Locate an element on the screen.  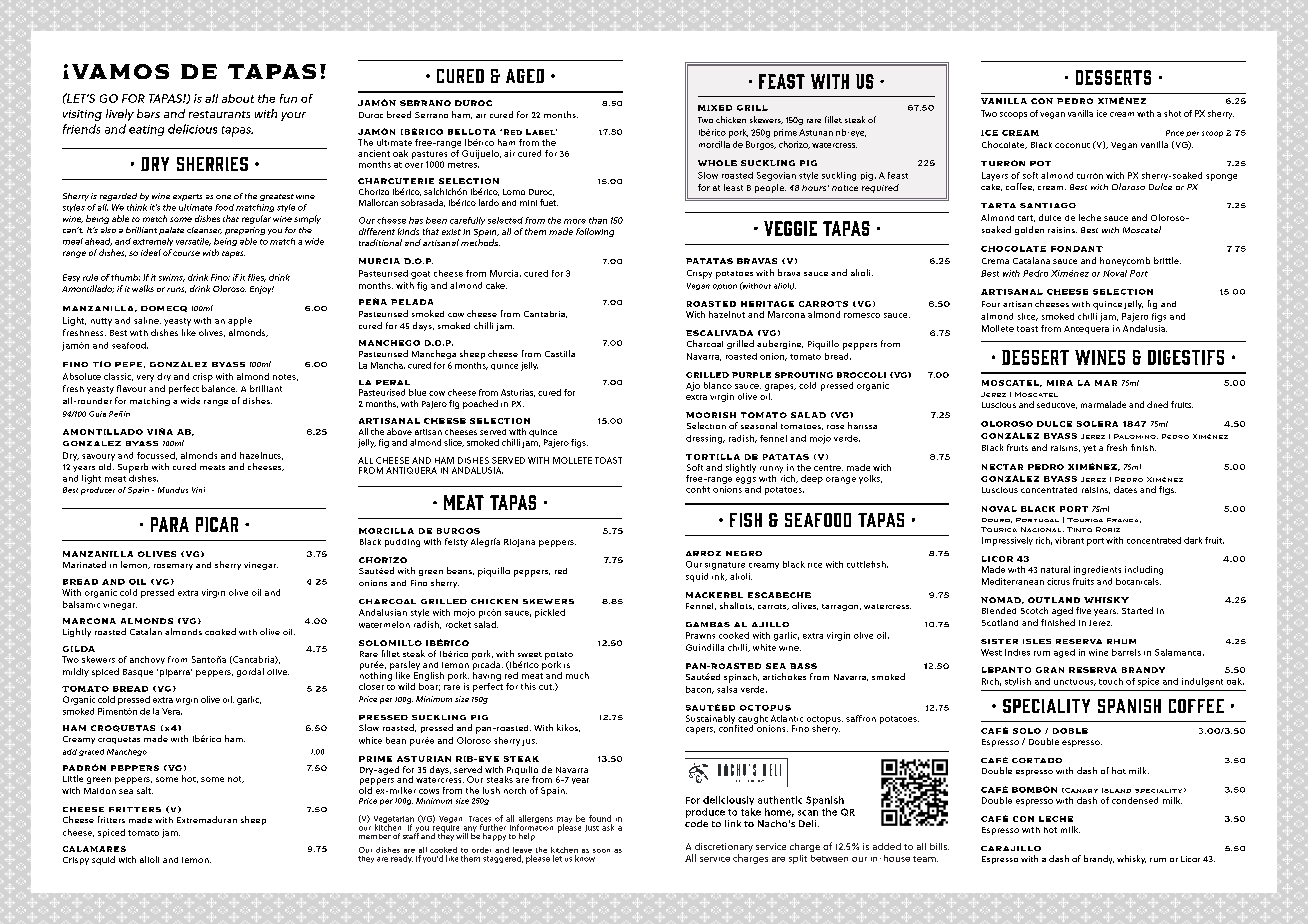
salt is located at coordinates (145, 790).
